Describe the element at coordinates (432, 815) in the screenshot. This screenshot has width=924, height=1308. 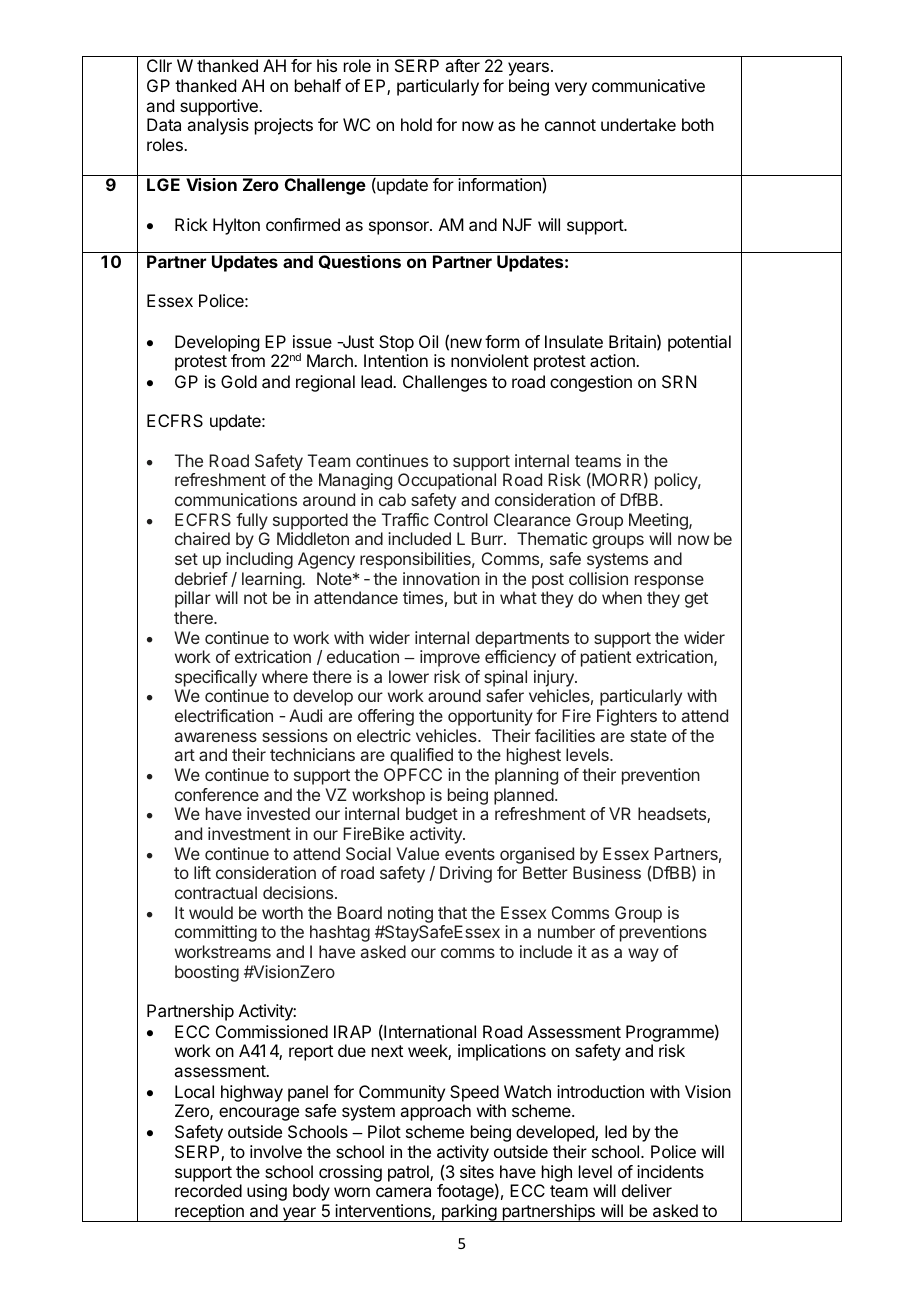
I see `budget` at that location.
